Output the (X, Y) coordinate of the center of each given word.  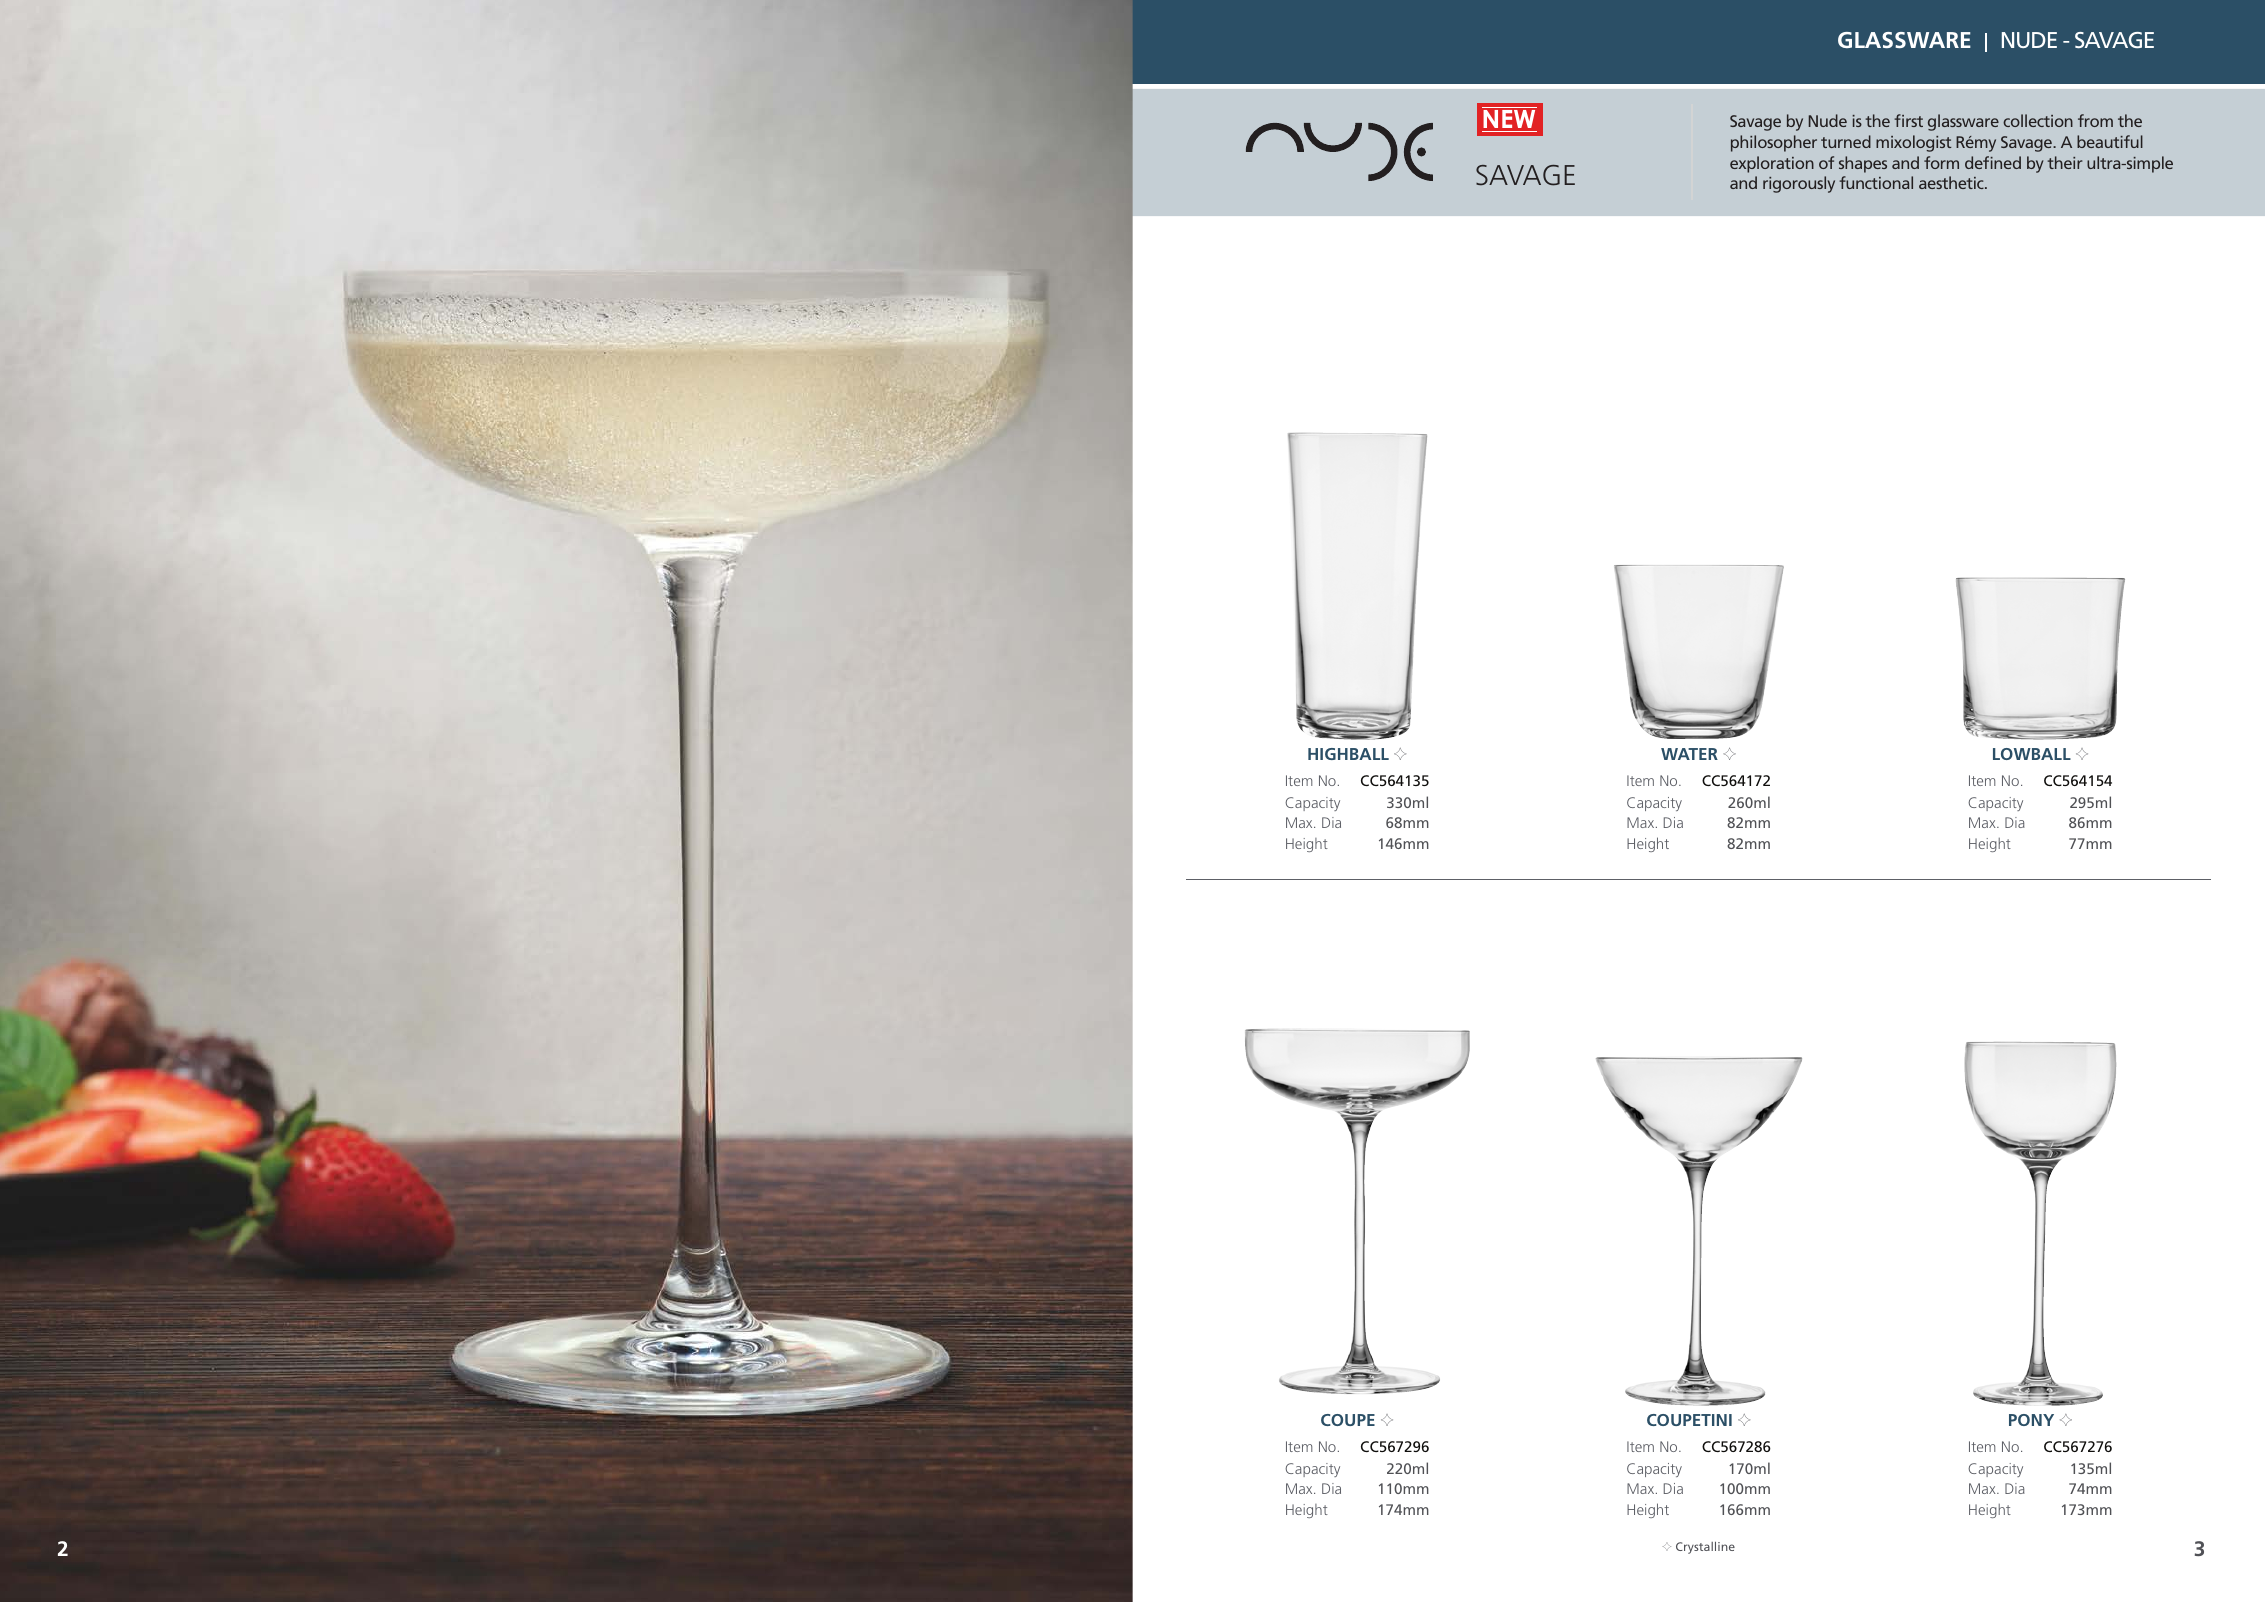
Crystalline (1705, 1548)
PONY (2031, 1420)
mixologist (1913, 143)
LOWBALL (2032, 754)
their (2065, 162)
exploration (1772, 164)
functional (1876, 182)
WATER (1689, 754)
